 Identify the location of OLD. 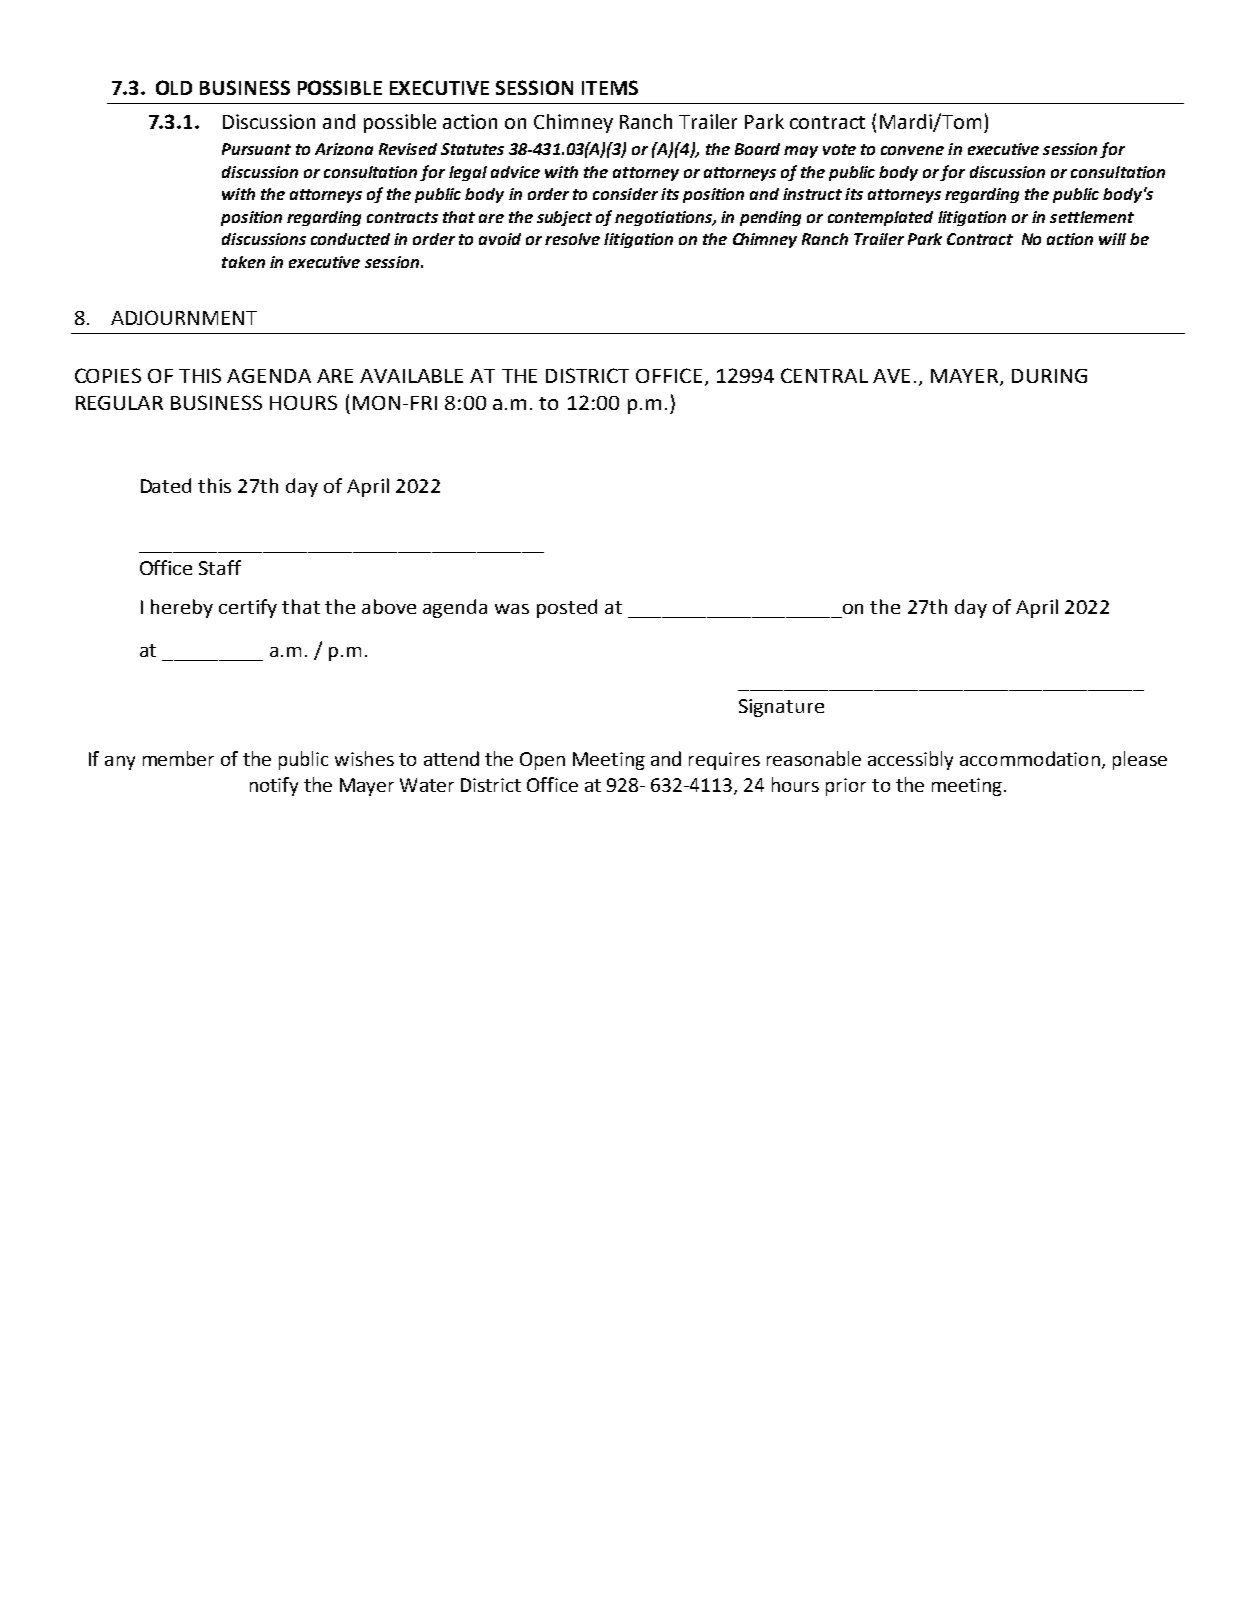
(174, 87).
